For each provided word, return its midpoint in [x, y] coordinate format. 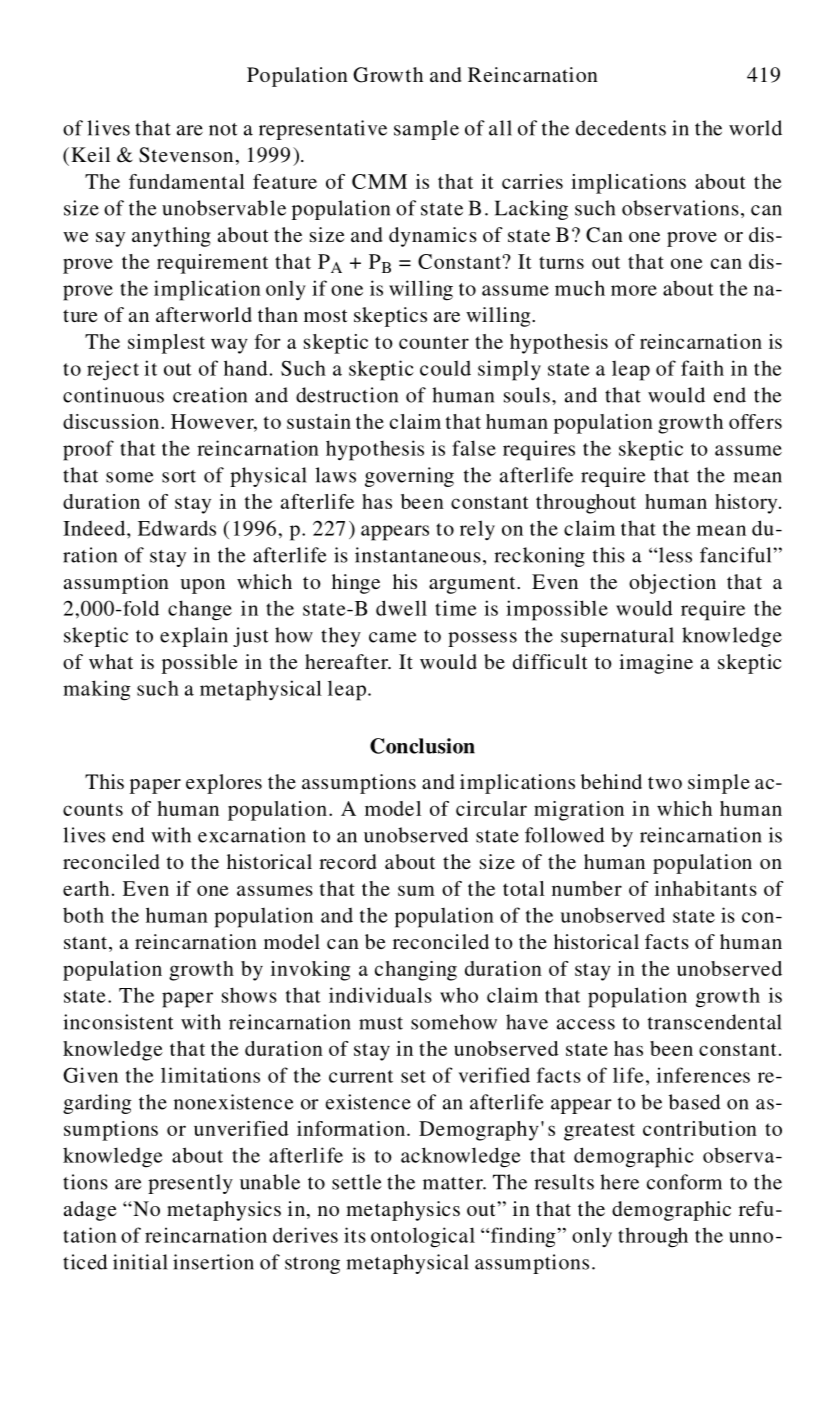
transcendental [715, 1022]
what [111, 661]
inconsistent [118, 1022]
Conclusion [422, 746]
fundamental [187, 181]
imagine [656, 664]
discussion [111, 421]
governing [409, 477]
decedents [621, 128]
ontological [423, 1237]
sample [426, 130]
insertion [213, 1262]
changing [416, 971]
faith [702, 368]
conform [684, 1182]
